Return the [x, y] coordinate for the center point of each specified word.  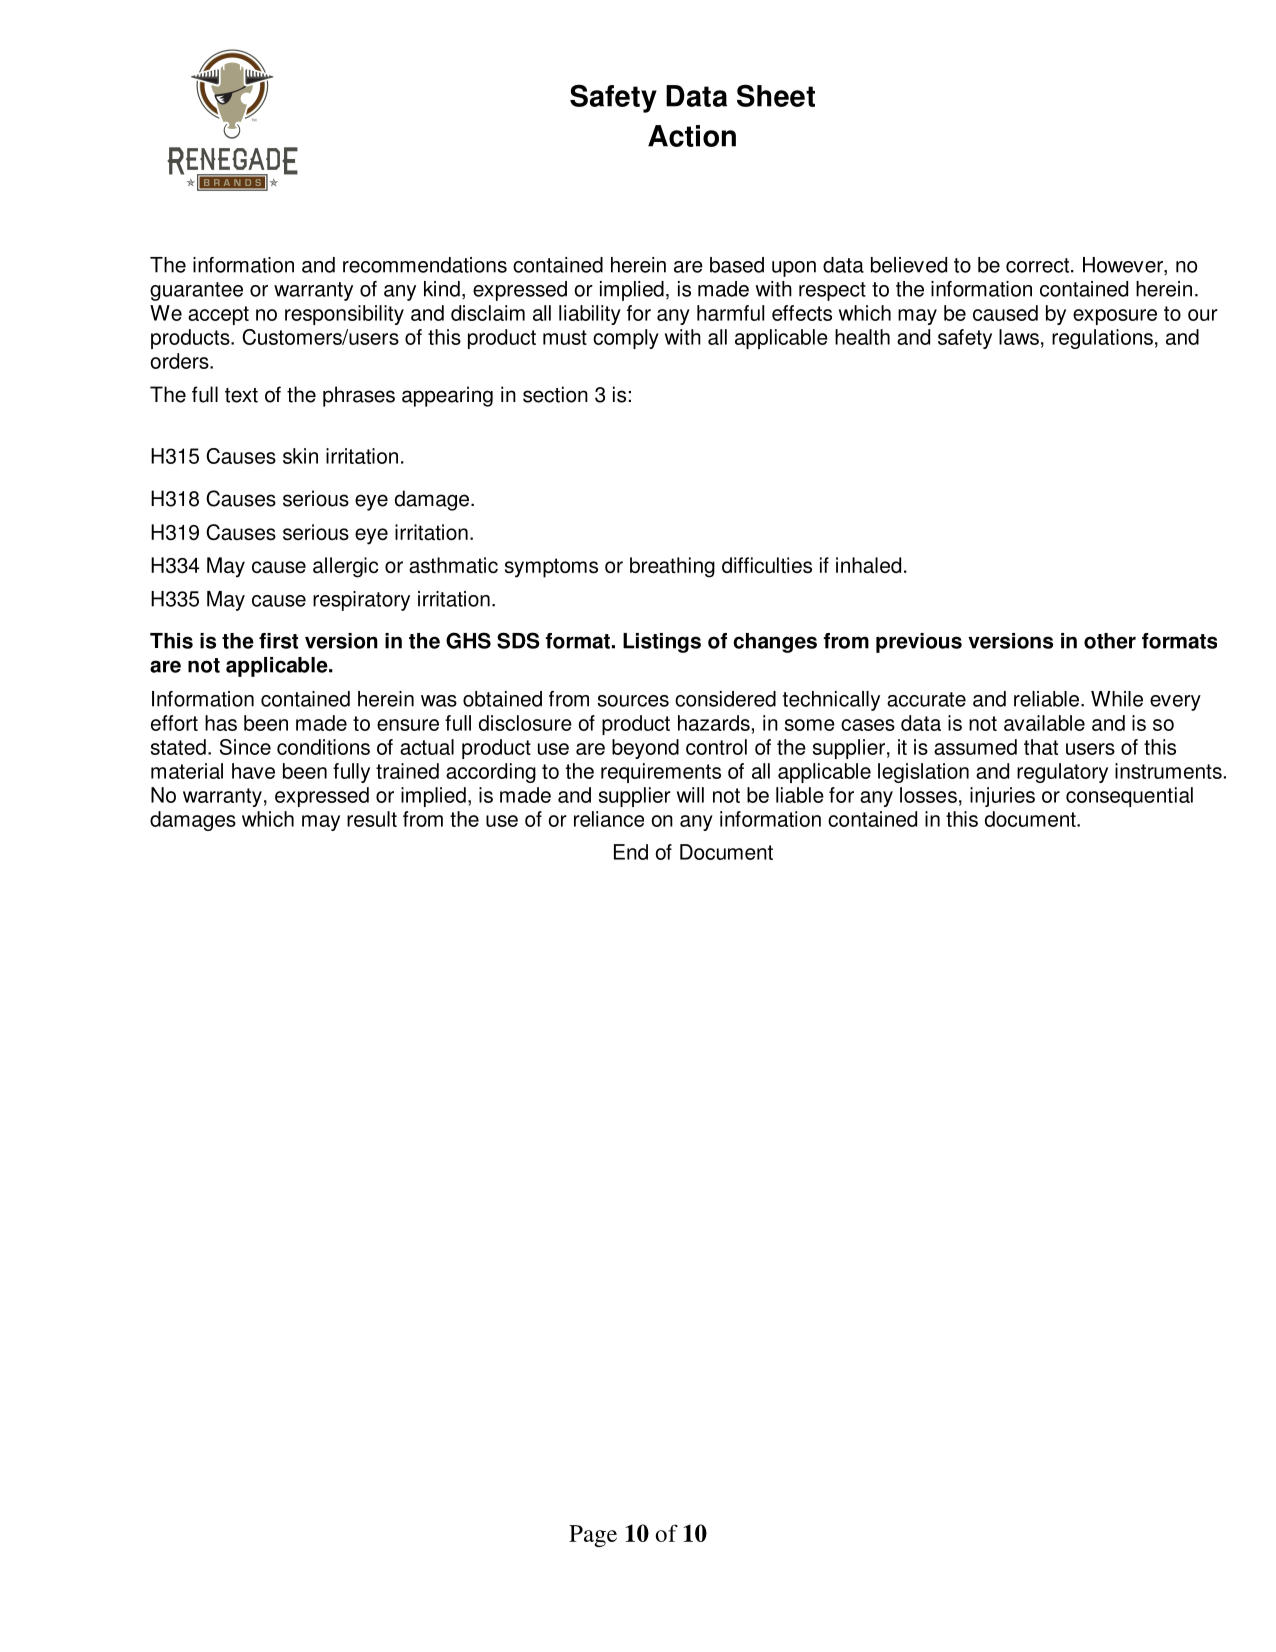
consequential [1129, 797]
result [372, 819]
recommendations [425, 265]
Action [692, 136]
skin [300, 456]
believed [909, 265]
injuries [1002, 797]
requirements [661, 773]
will [690, 795]
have [253, 771]
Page [593, 1536]
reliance [609, 819]
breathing [672, 567]
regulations [1102, 339]
